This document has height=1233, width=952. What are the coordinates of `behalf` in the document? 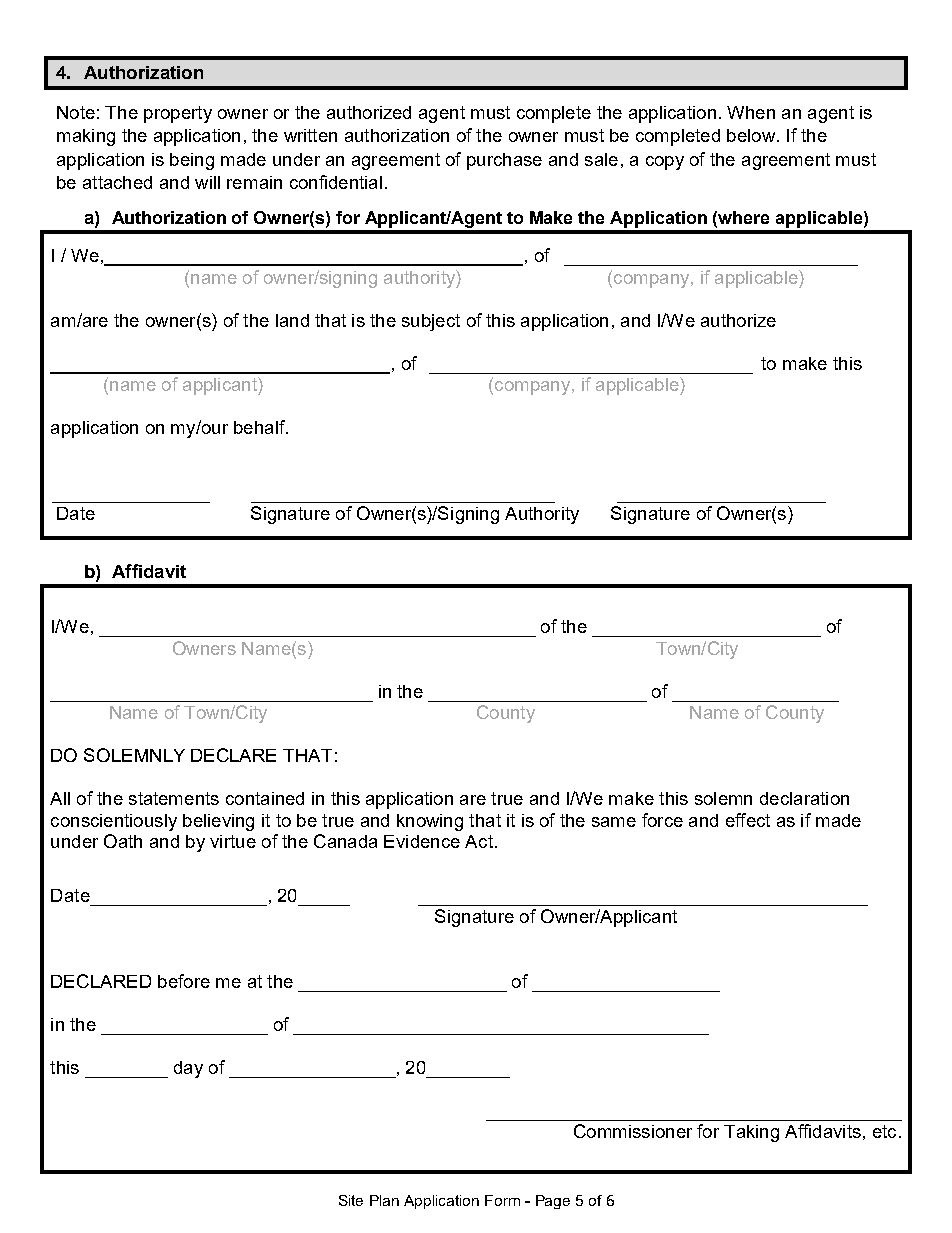 It's located at (260, 427).
